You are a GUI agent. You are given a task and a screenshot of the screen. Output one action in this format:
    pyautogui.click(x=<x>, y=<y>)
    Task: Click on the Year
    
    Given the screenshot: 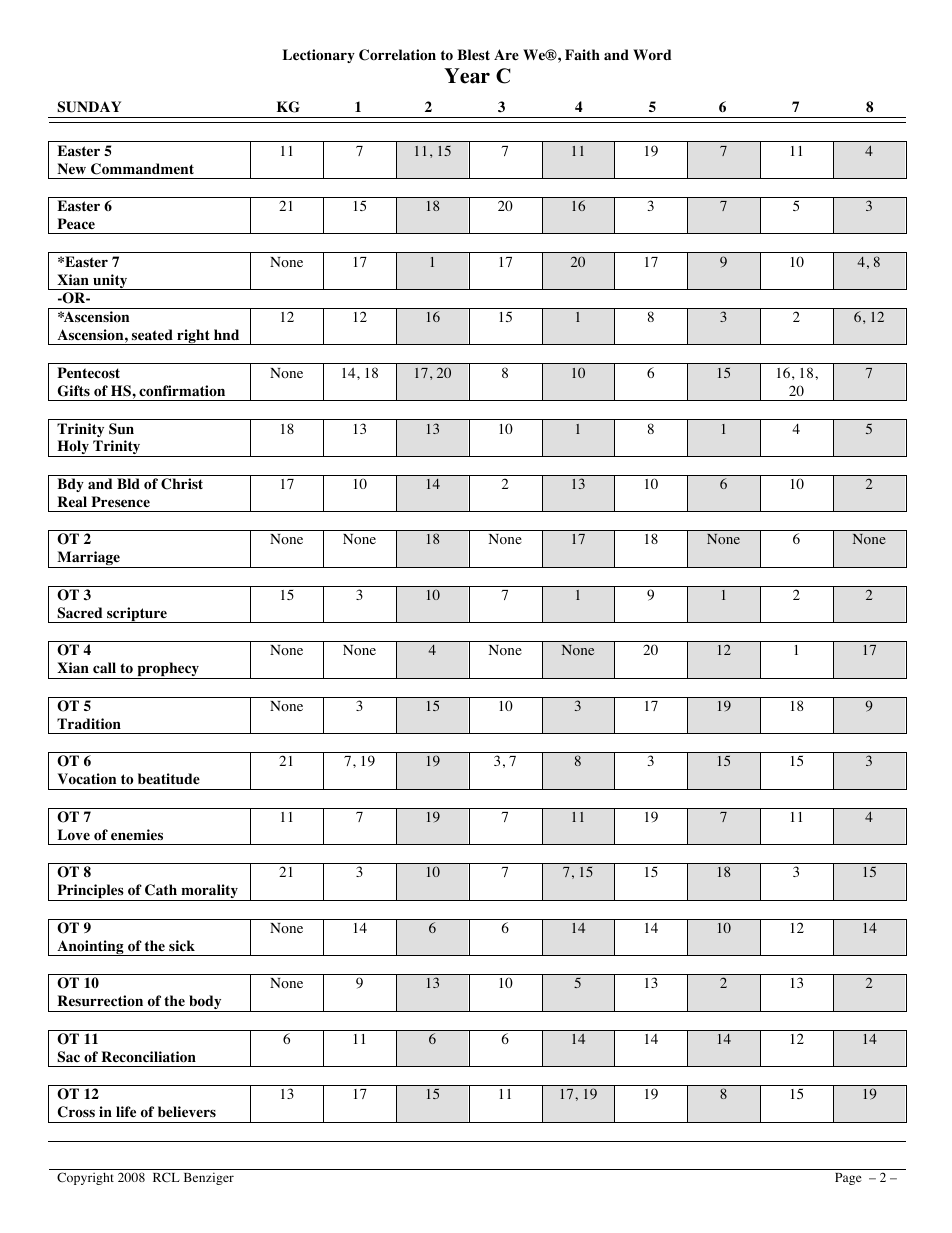 What is the action you would take?
    pyautogui.click(x=467, y=76)
